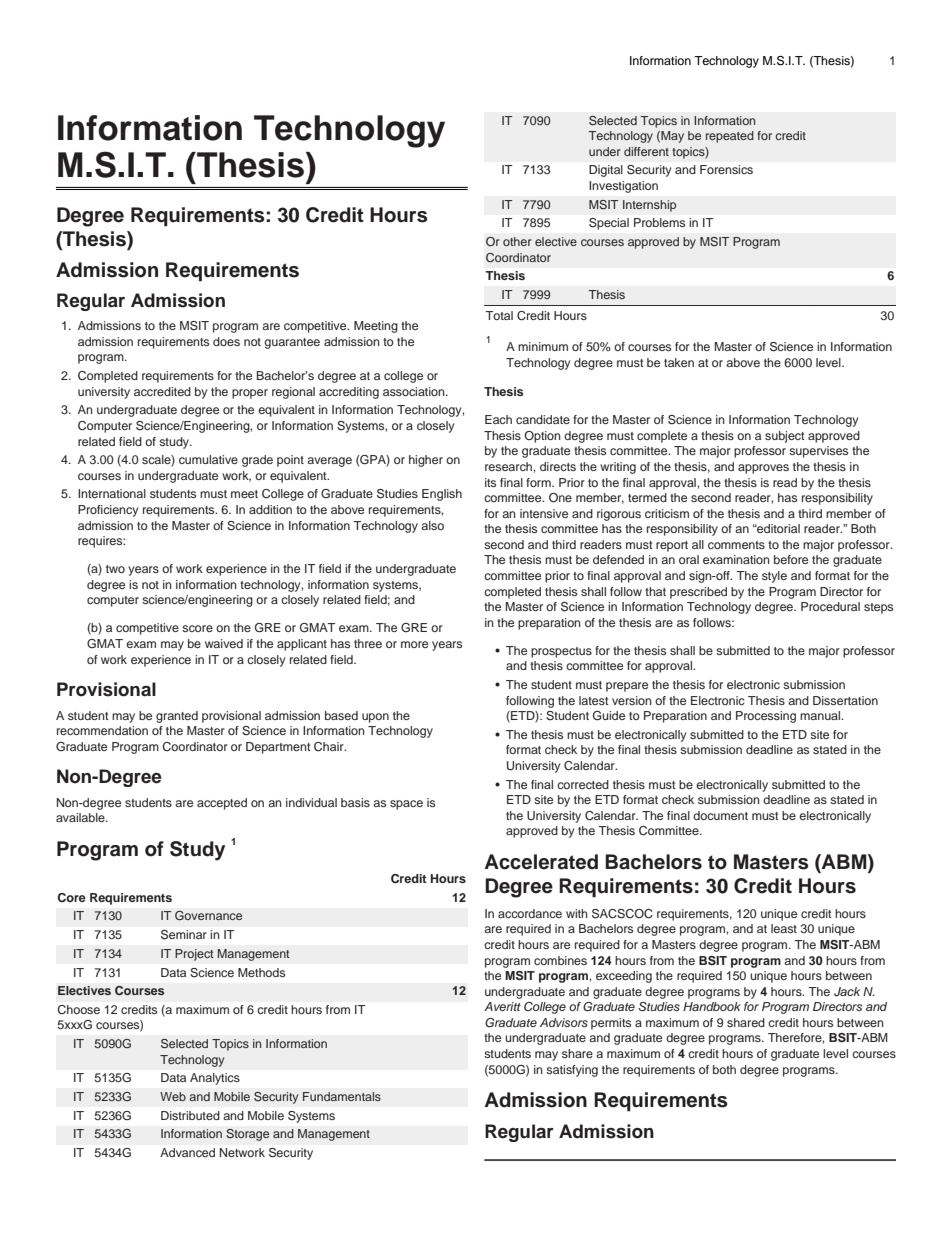  Describe the element at coordinates (414, 644) in the image. I see `more` at that location.
